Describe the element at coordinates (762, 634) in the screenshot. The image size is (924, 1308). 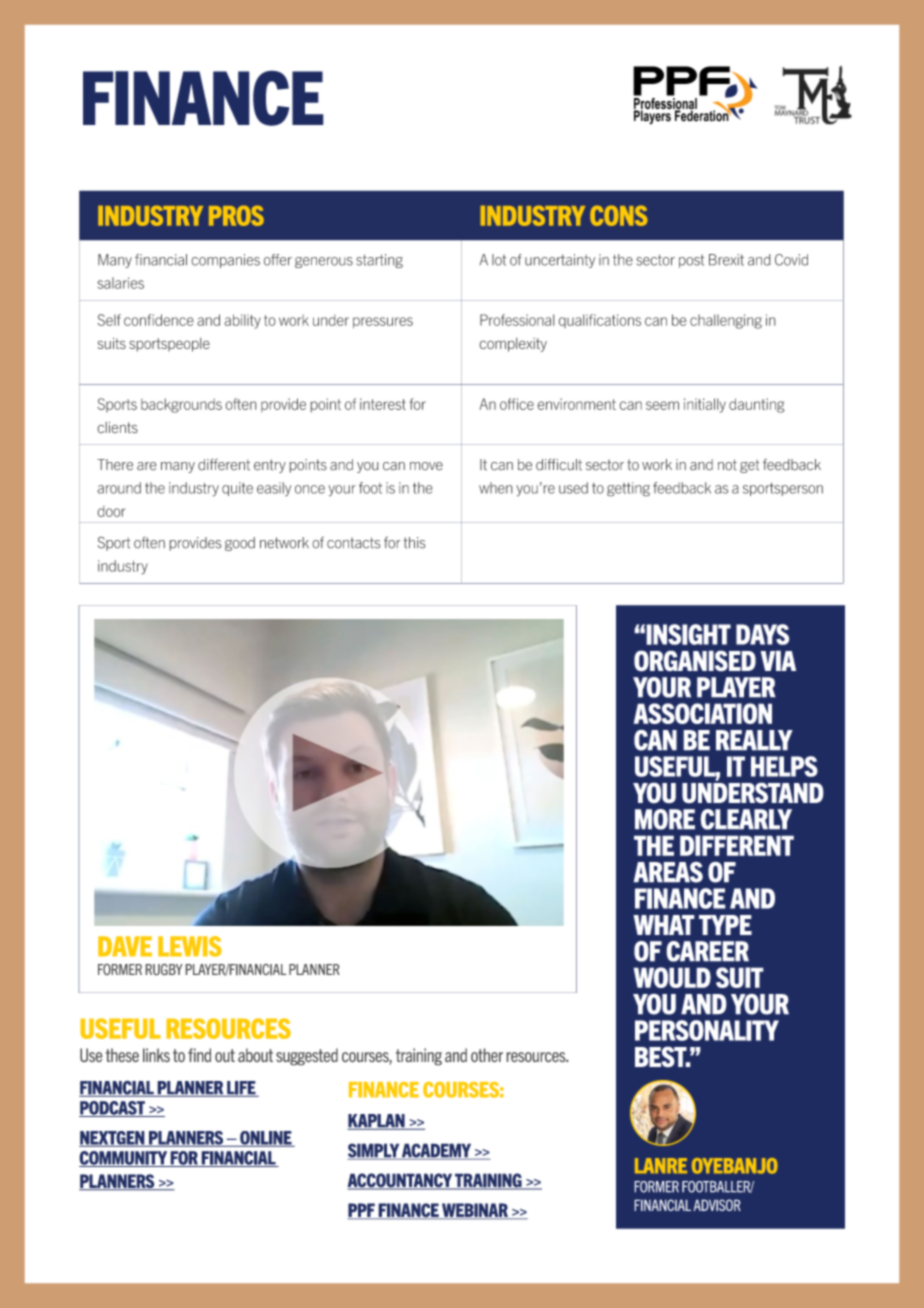
I see `DAYS` at that location.
